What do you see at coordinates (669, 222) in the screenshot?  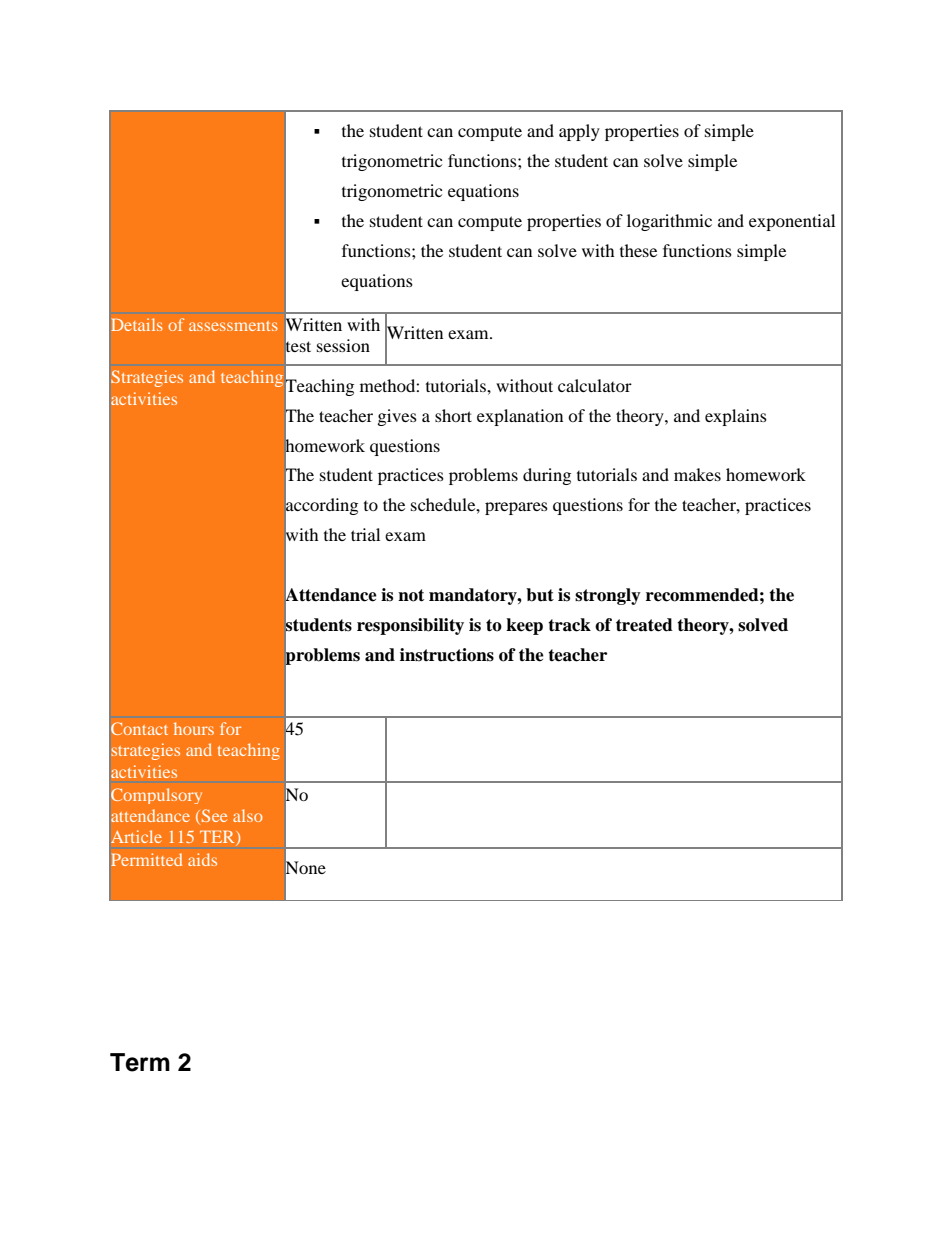 I see `logarithmic` at bounding box center [669, 222].
